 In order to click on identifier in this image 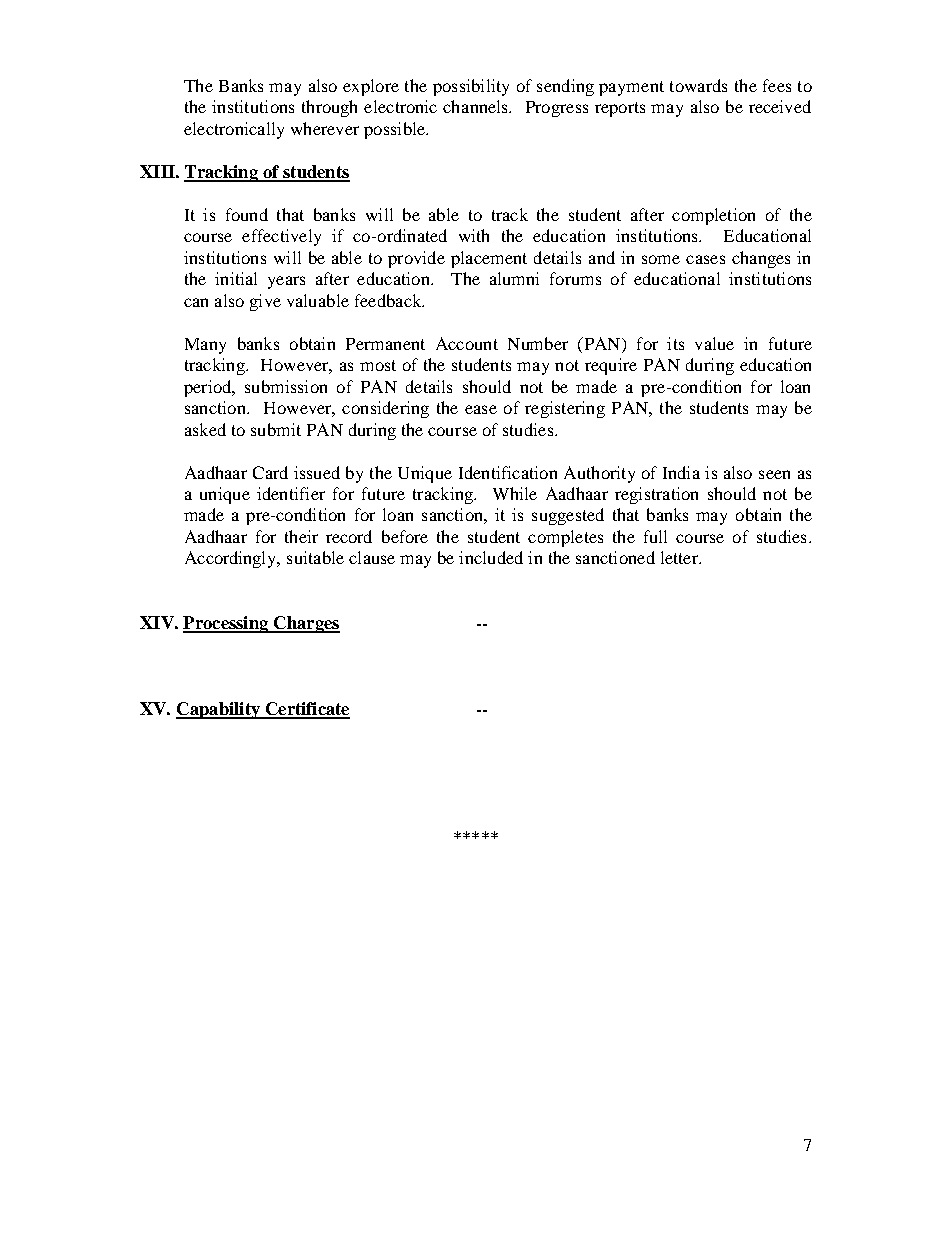, I will do `click(291, 493)`.
